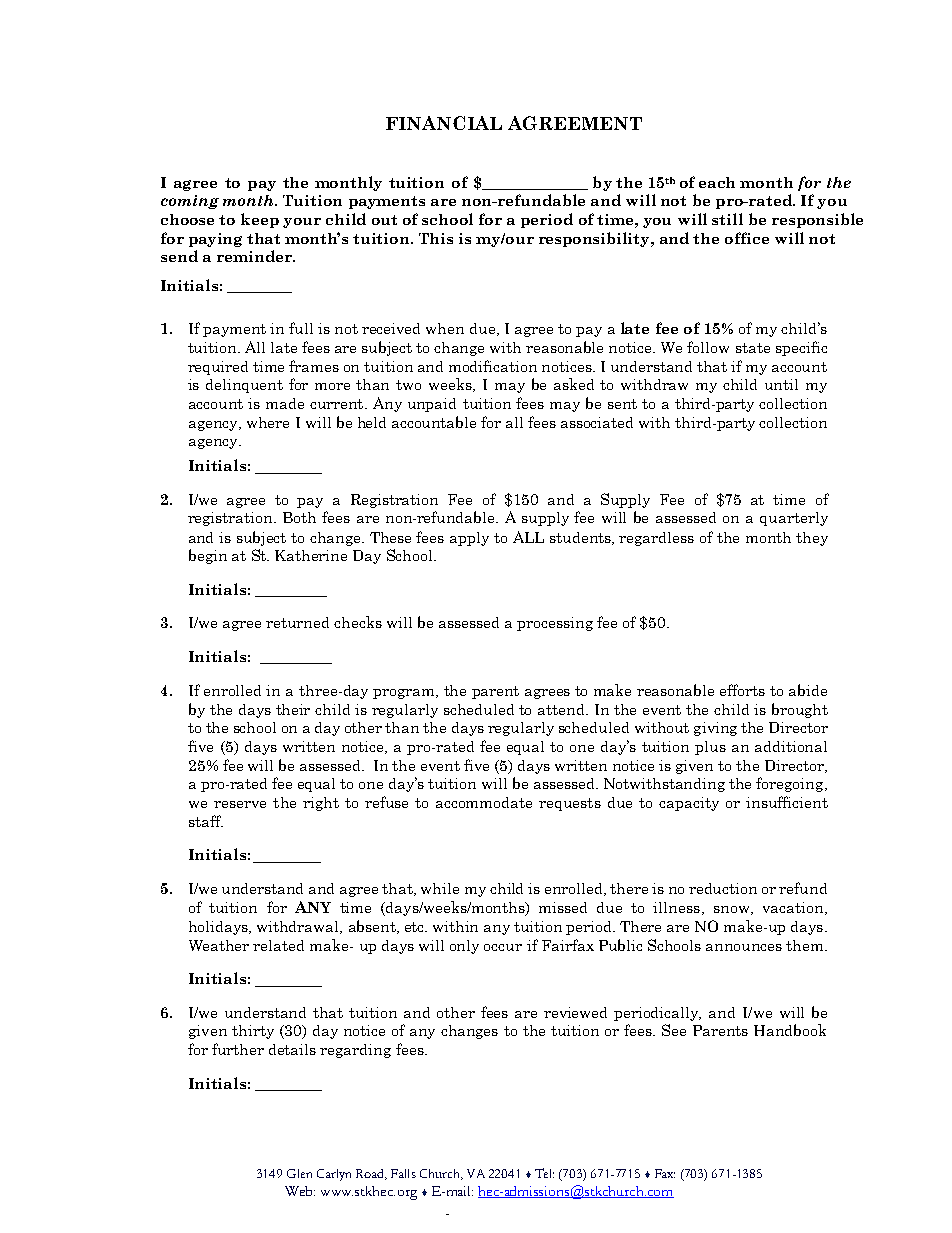 This screenshot has width=952, height=1233. Describe the element at coordinates (444, 123) in the screenshot. I see `FINANCIAL` at that location.
